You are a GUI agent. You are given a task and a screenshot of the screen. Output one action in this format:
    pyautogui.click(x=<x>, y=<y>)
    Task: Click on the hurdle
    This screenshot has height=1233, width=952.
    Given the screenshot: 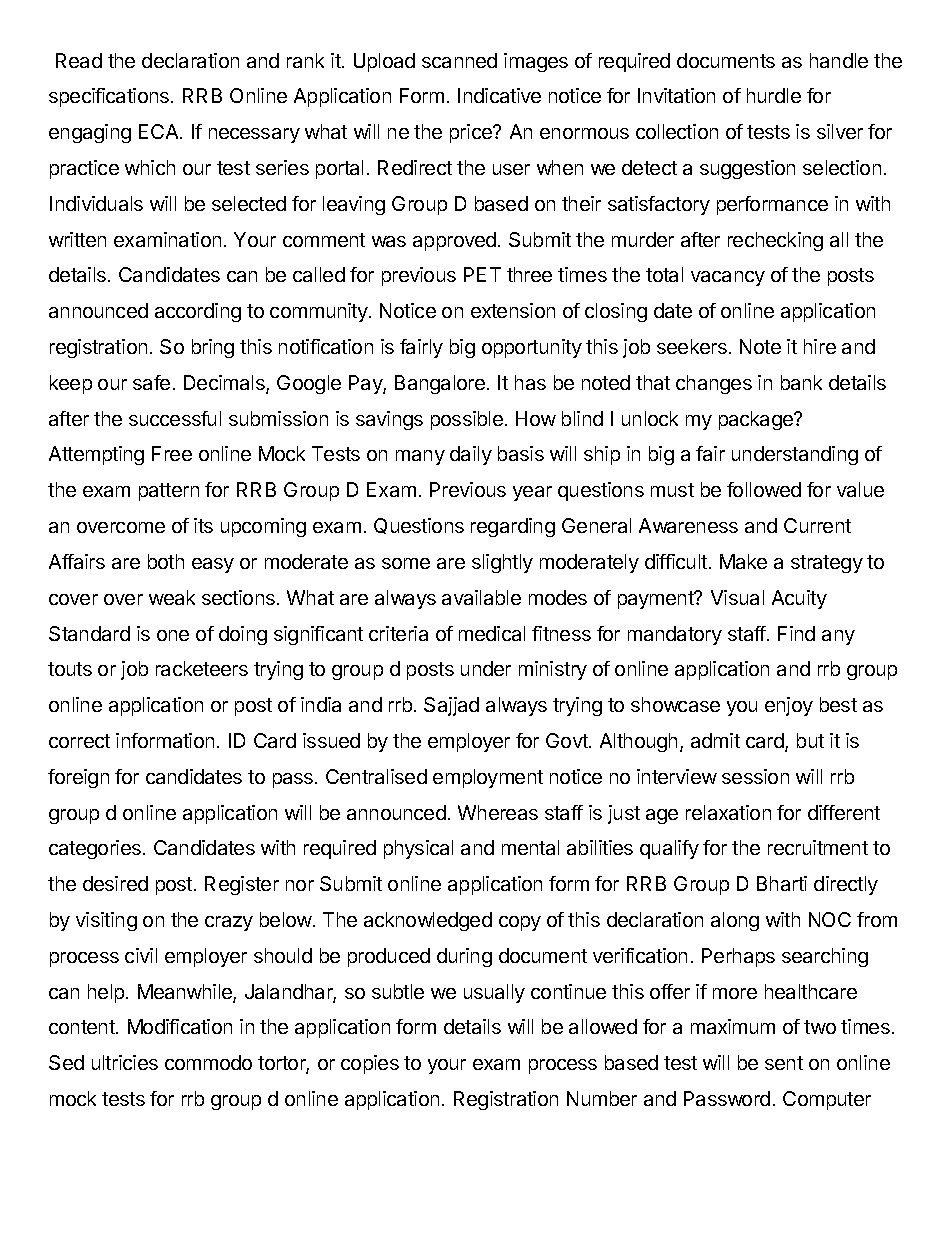 What is the action you would take?
    pyautogui.click(x=774, y=95)
